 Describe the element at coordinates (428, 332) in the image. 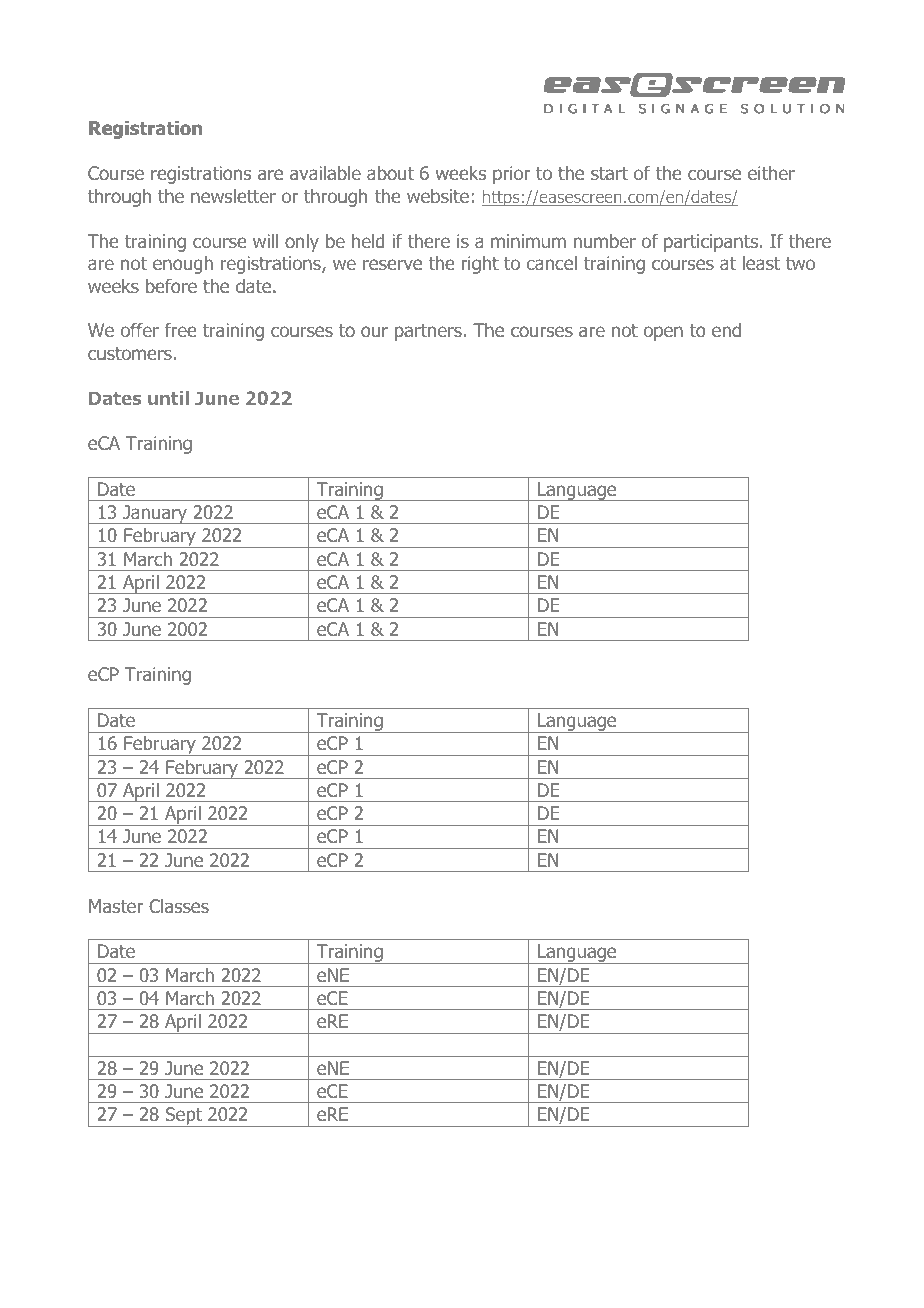

I see `partners` at that location.
